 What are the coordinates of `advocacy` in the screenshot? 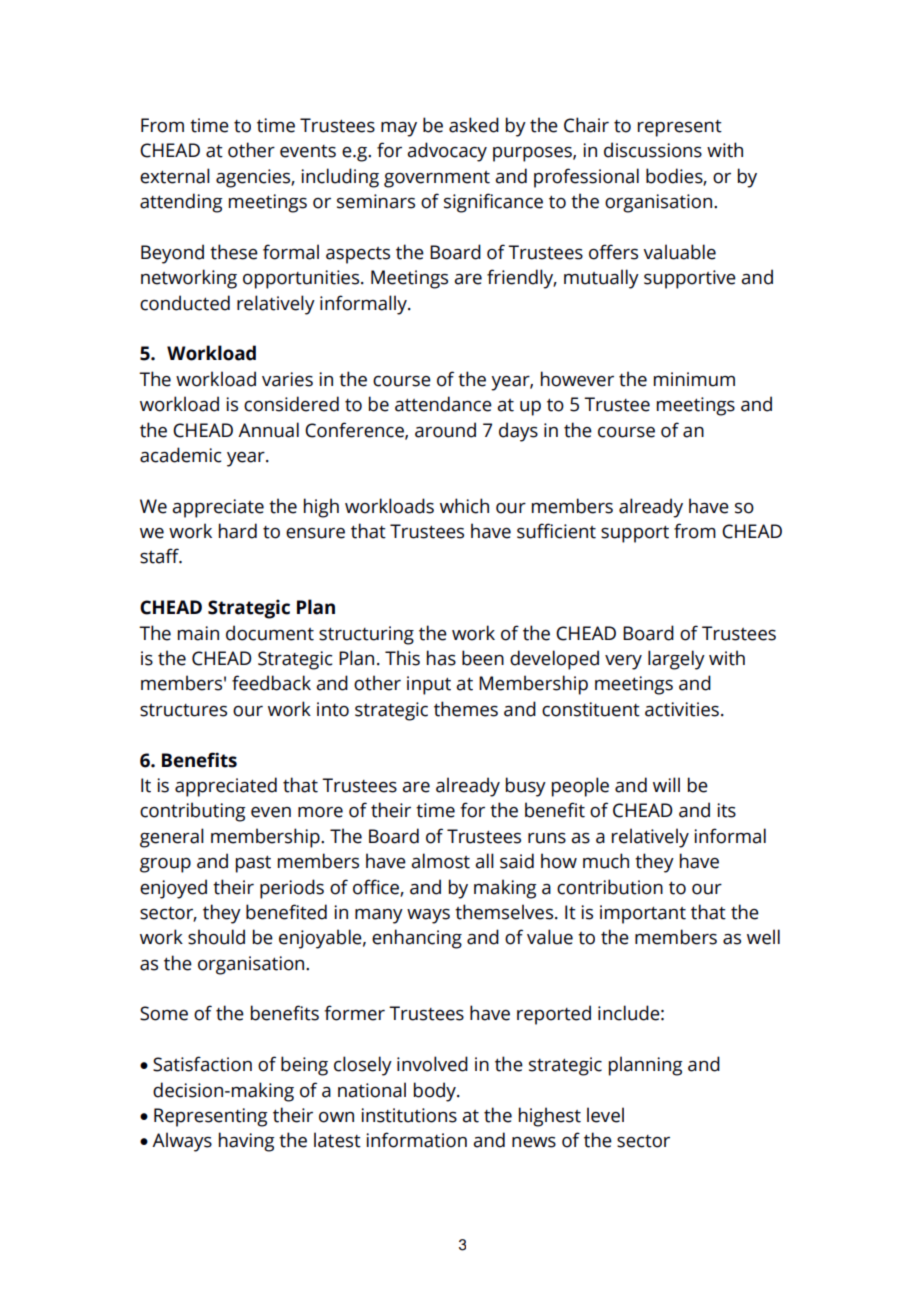 It's located at (447, 152).
